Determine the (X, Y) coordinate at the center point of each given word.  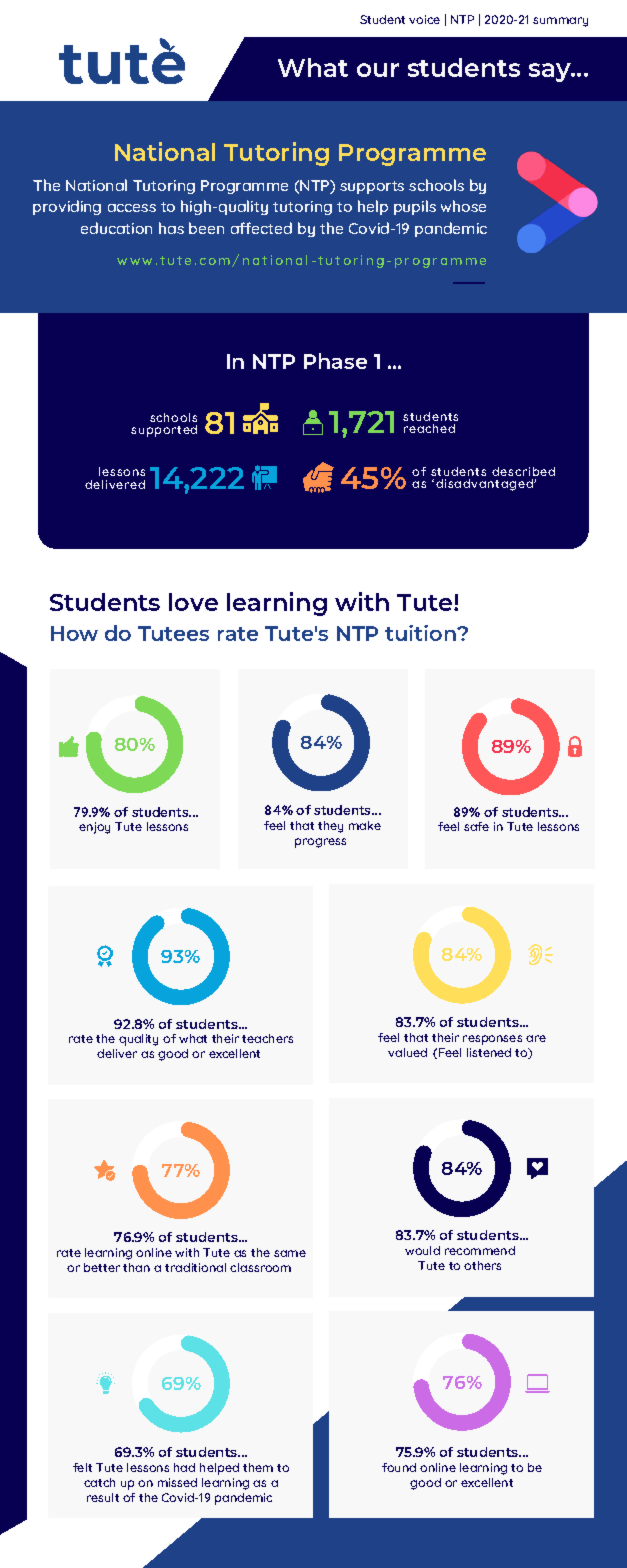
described (523, 471)
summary (560, 22)
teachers (267, 1038)
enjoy (94, 828)
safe (476, 826)
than (136, 1267)
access (132, 208)
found (399, 1467)
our (378, 70)
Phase (335, 361)
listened (489, 1052)
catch (99, 1482)
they (330, 827)
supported (164, 431)
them (258, 1467)
